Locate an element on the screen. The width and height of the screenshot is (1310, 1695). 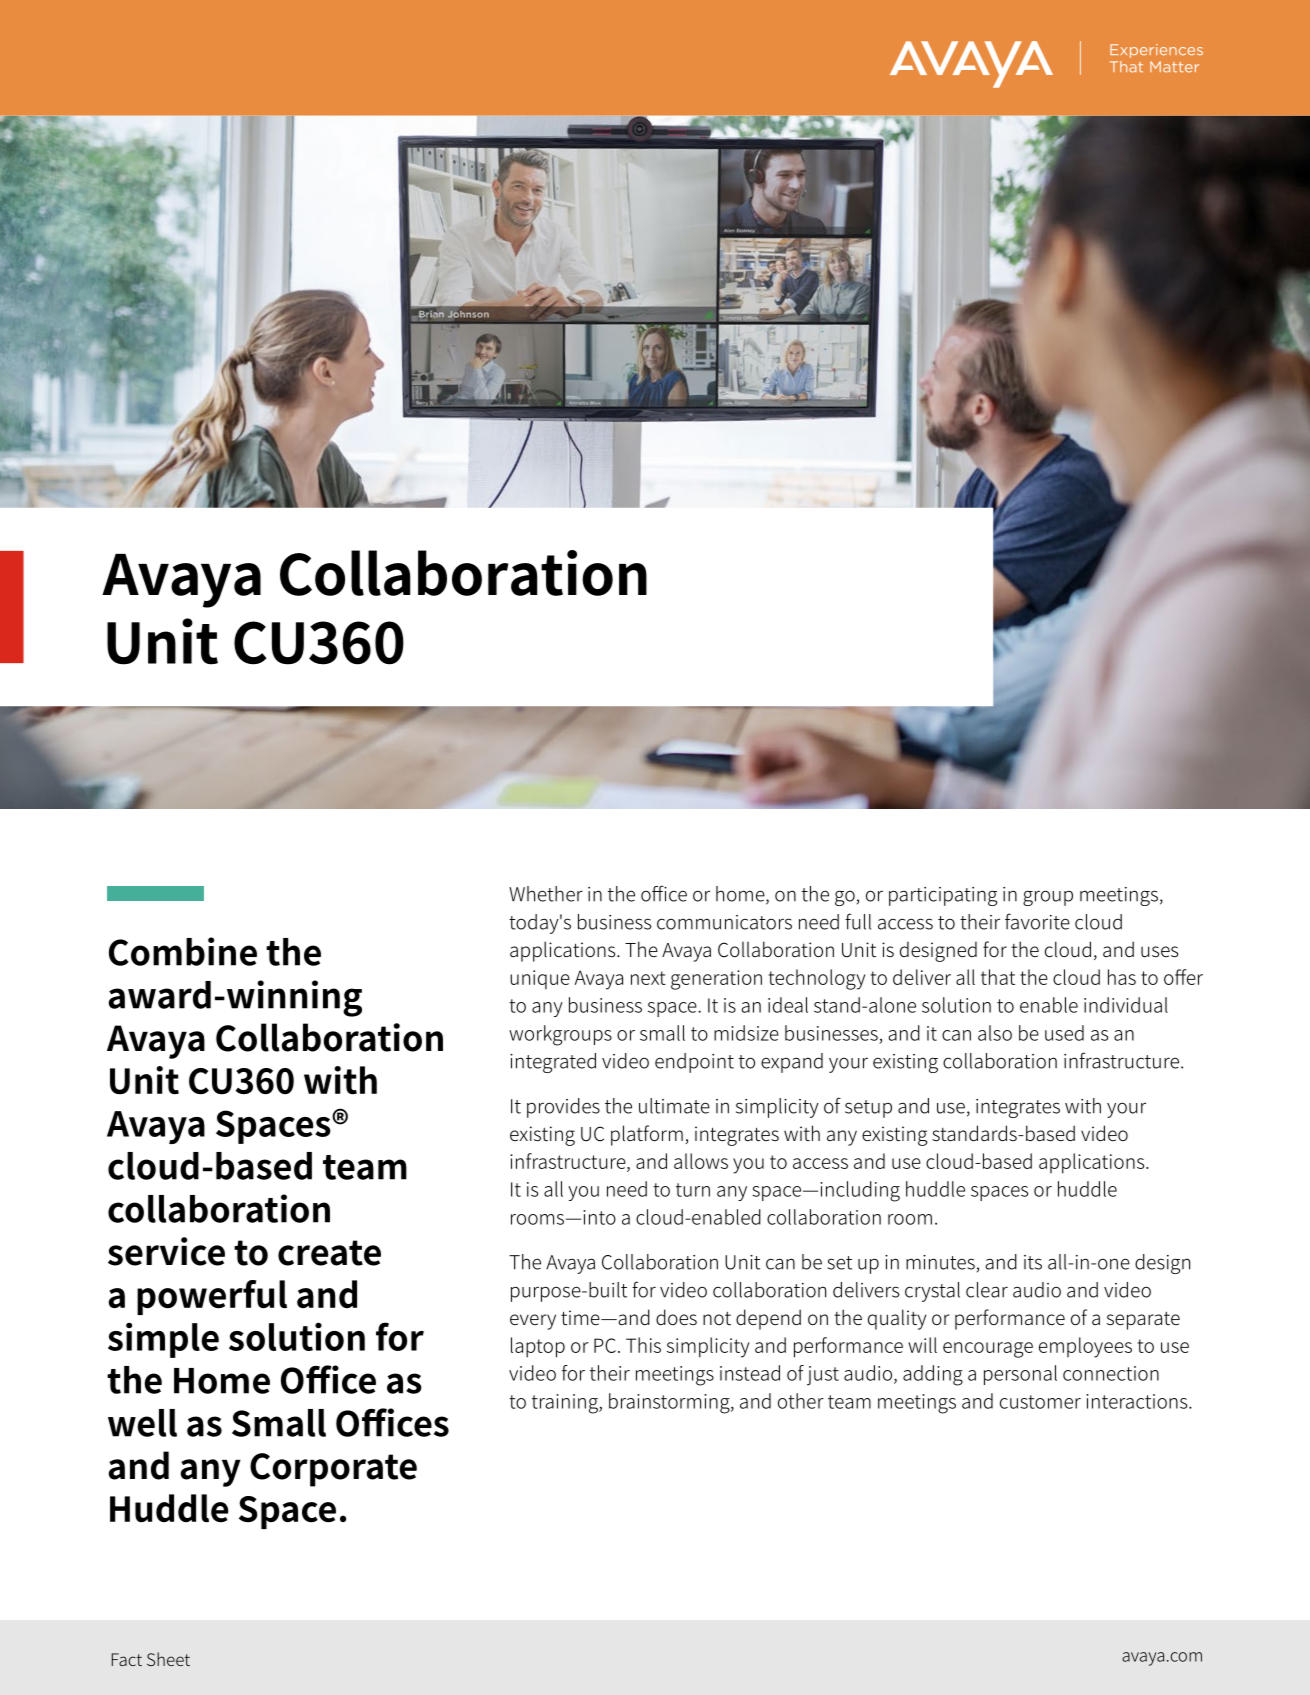
favorite is located at coordinates (1037, 921).
